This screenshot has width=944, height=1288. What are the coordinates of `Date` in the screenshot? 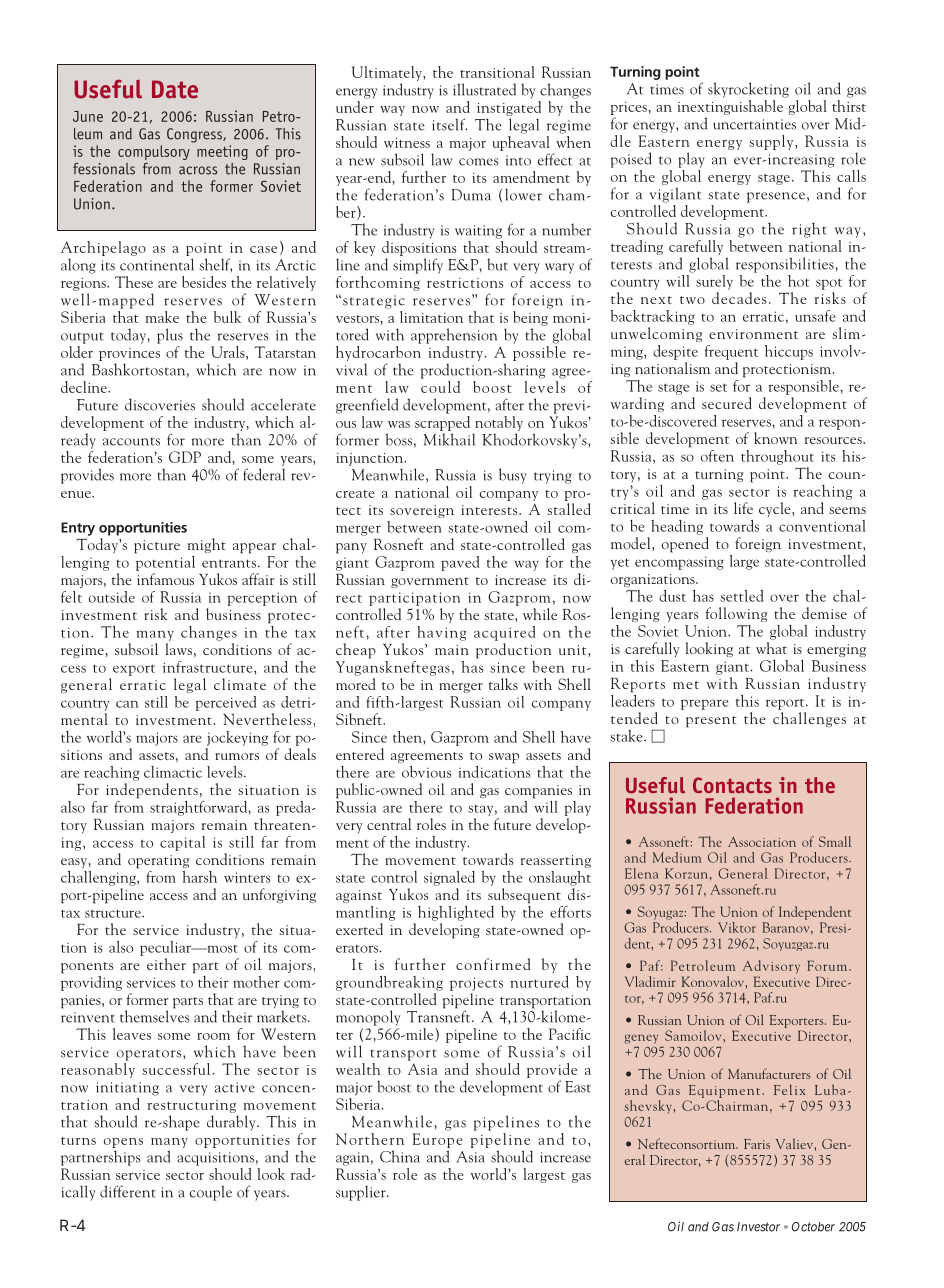 It's located at (175, 89).
